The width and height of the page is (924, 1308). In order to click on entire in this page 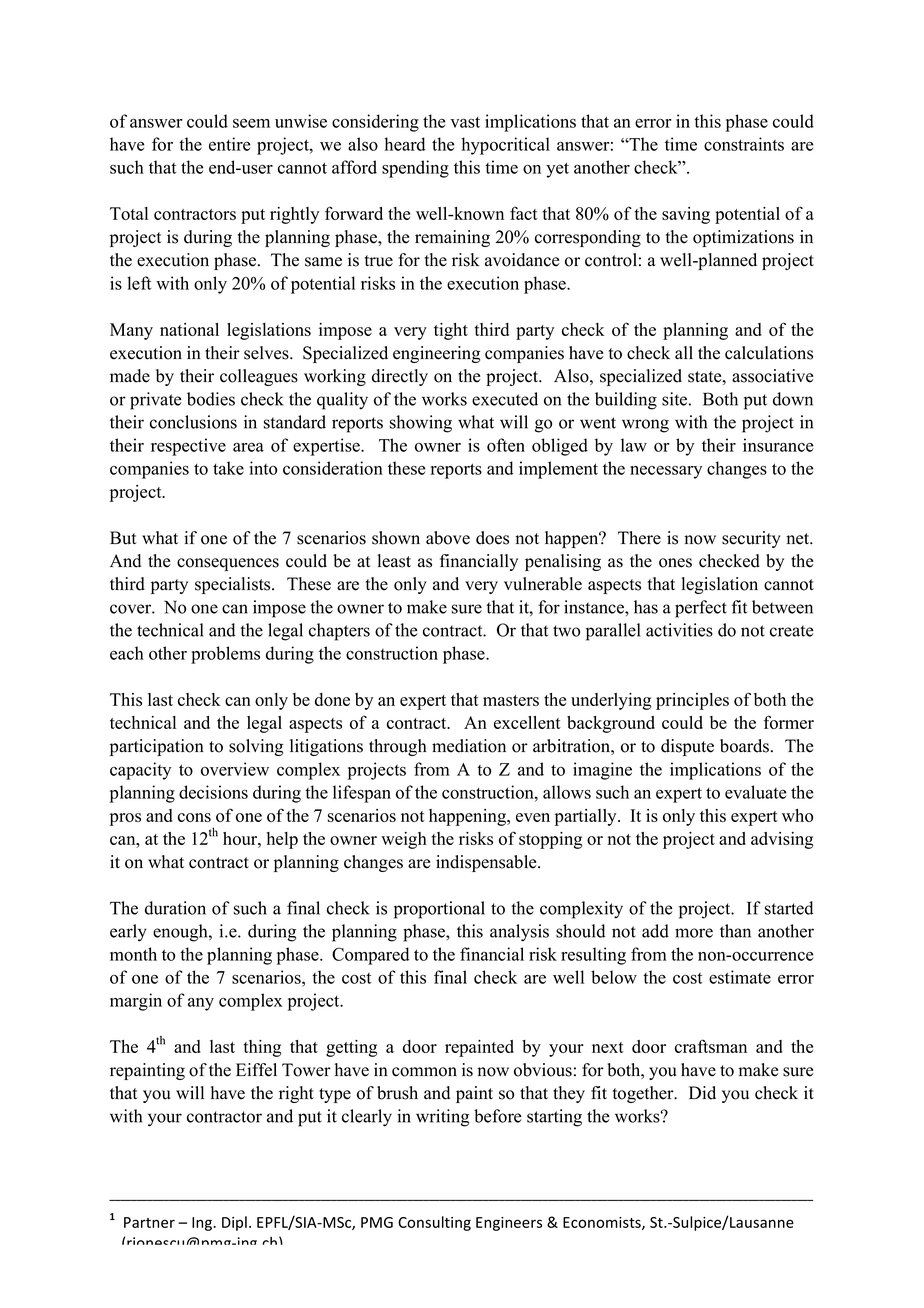, I will do `click(229, 144)`.
